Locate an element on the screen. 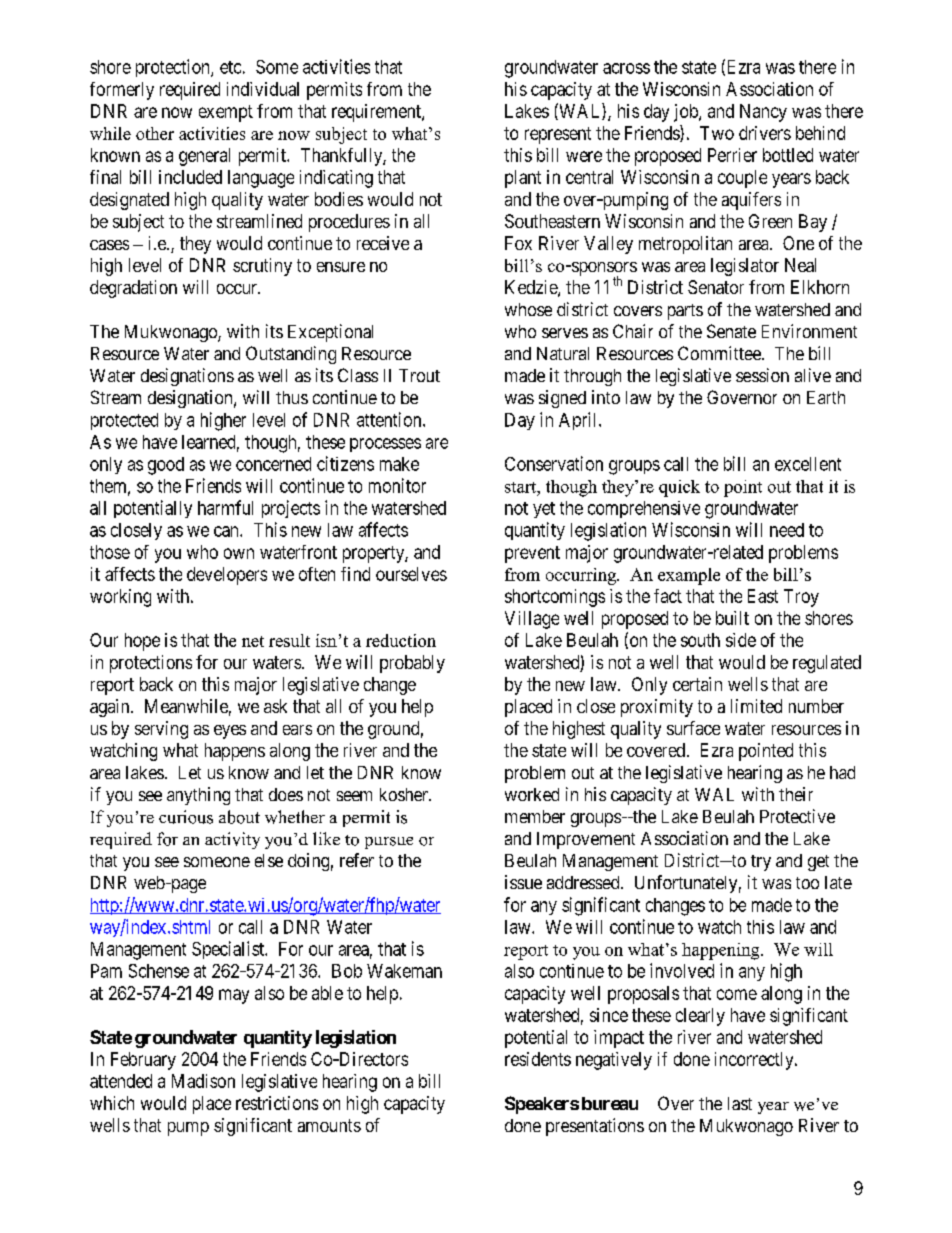 This screenshot has width=952, height=1233. worked is located at coordinates (532, 794).
